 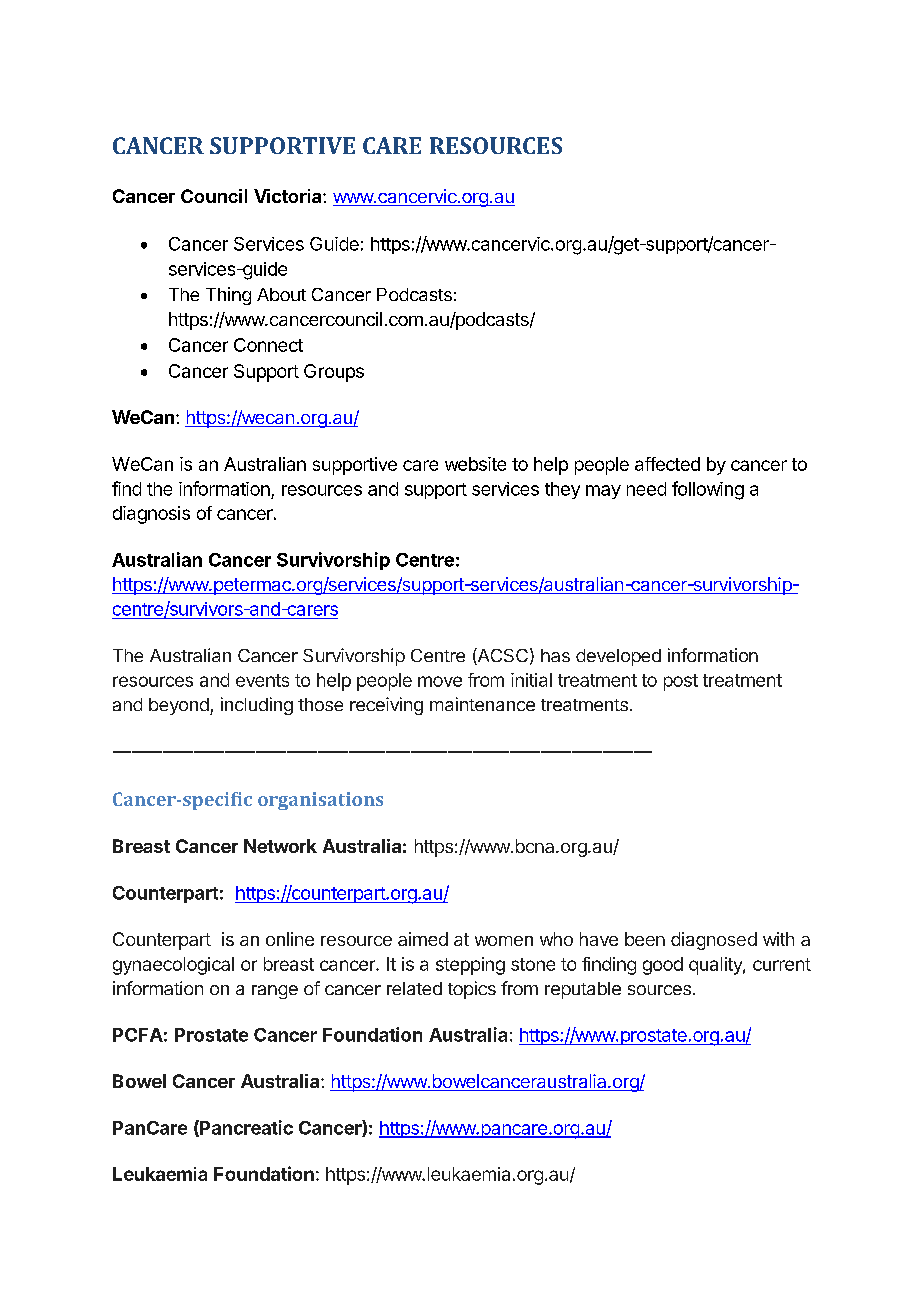 I want to click on following, so click(x=708, y=490).
